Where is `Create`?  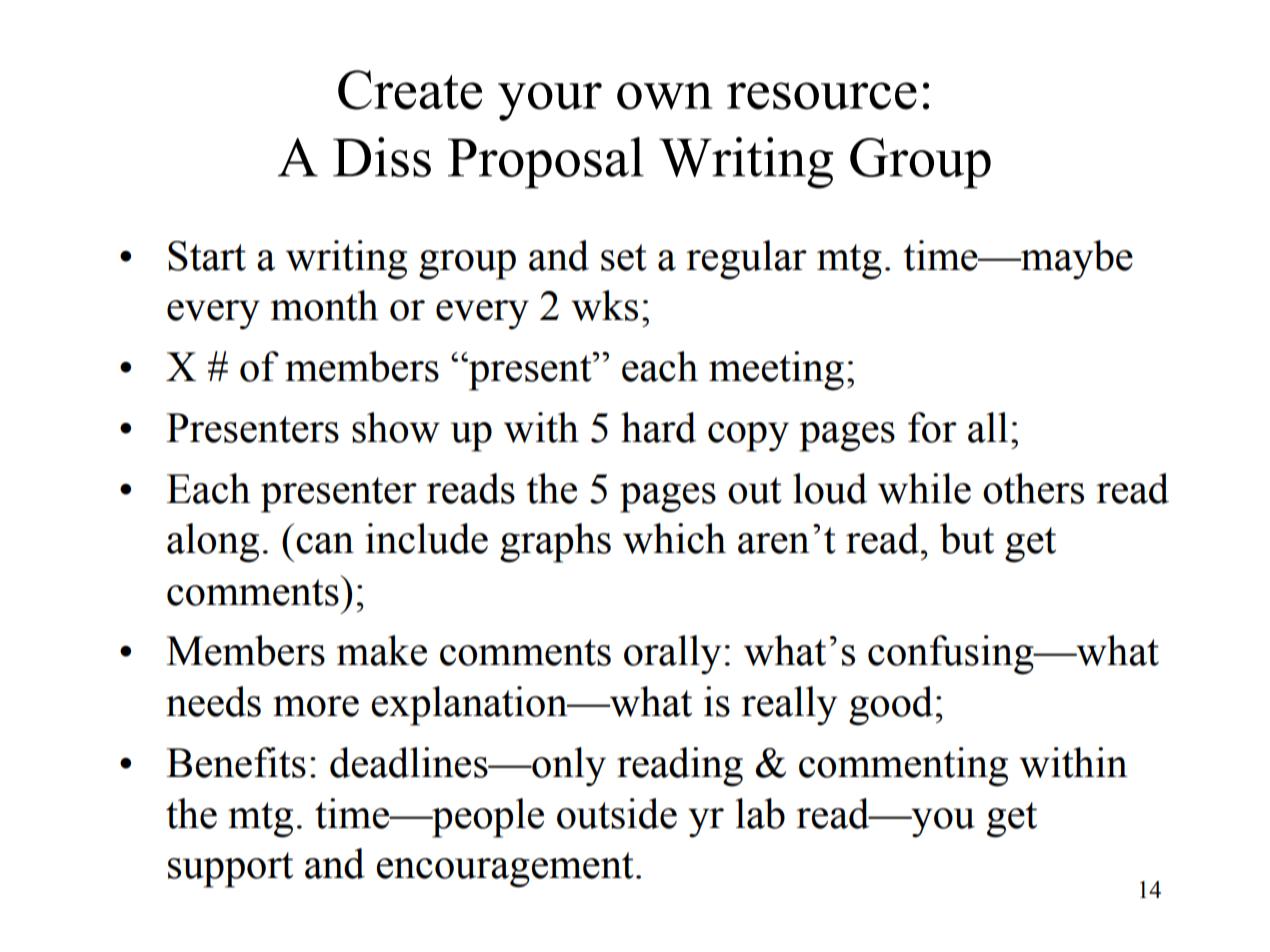 Create is located at coordinates (410, 90).
